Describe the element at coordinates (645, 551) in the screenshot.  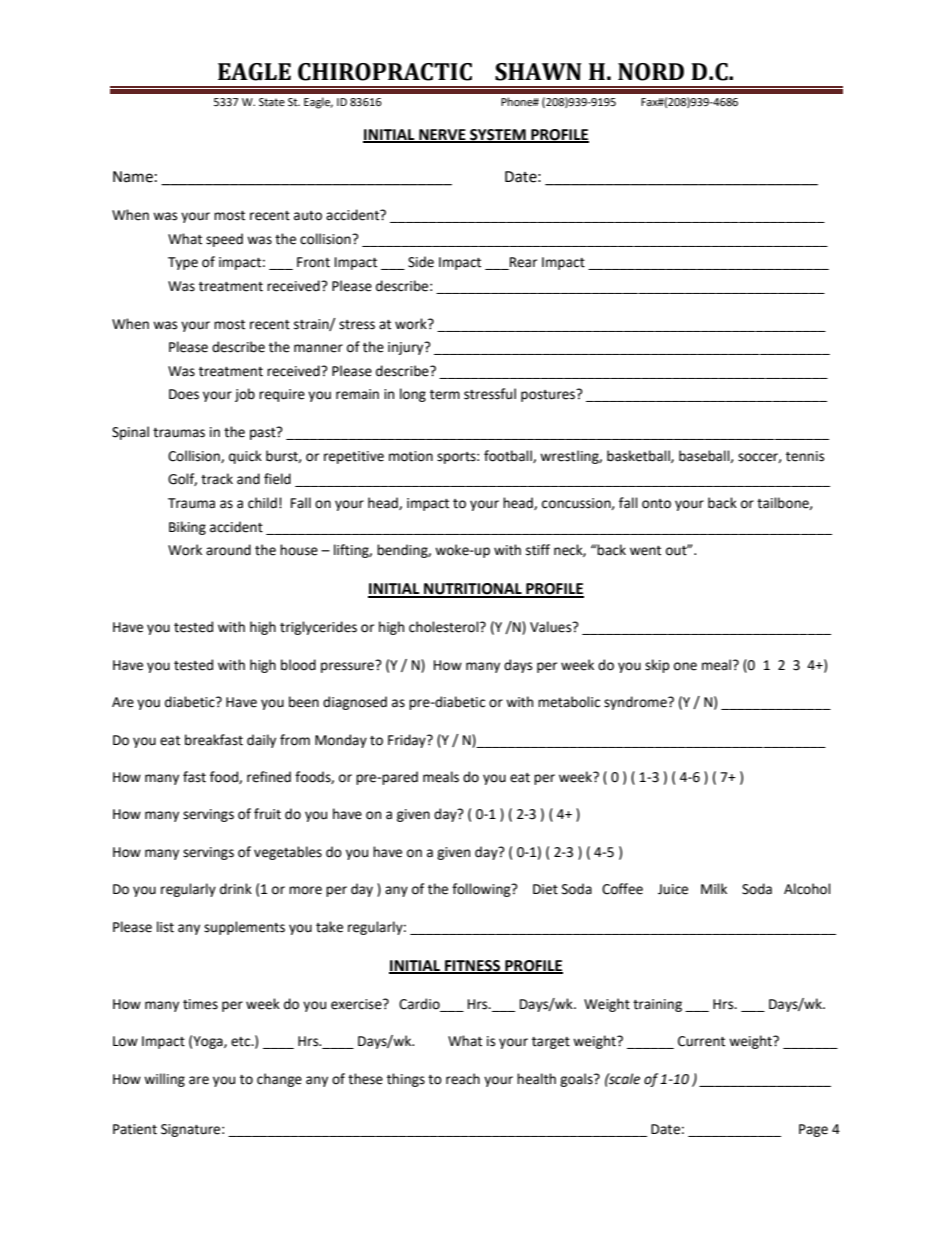
I see `went` at that location.
